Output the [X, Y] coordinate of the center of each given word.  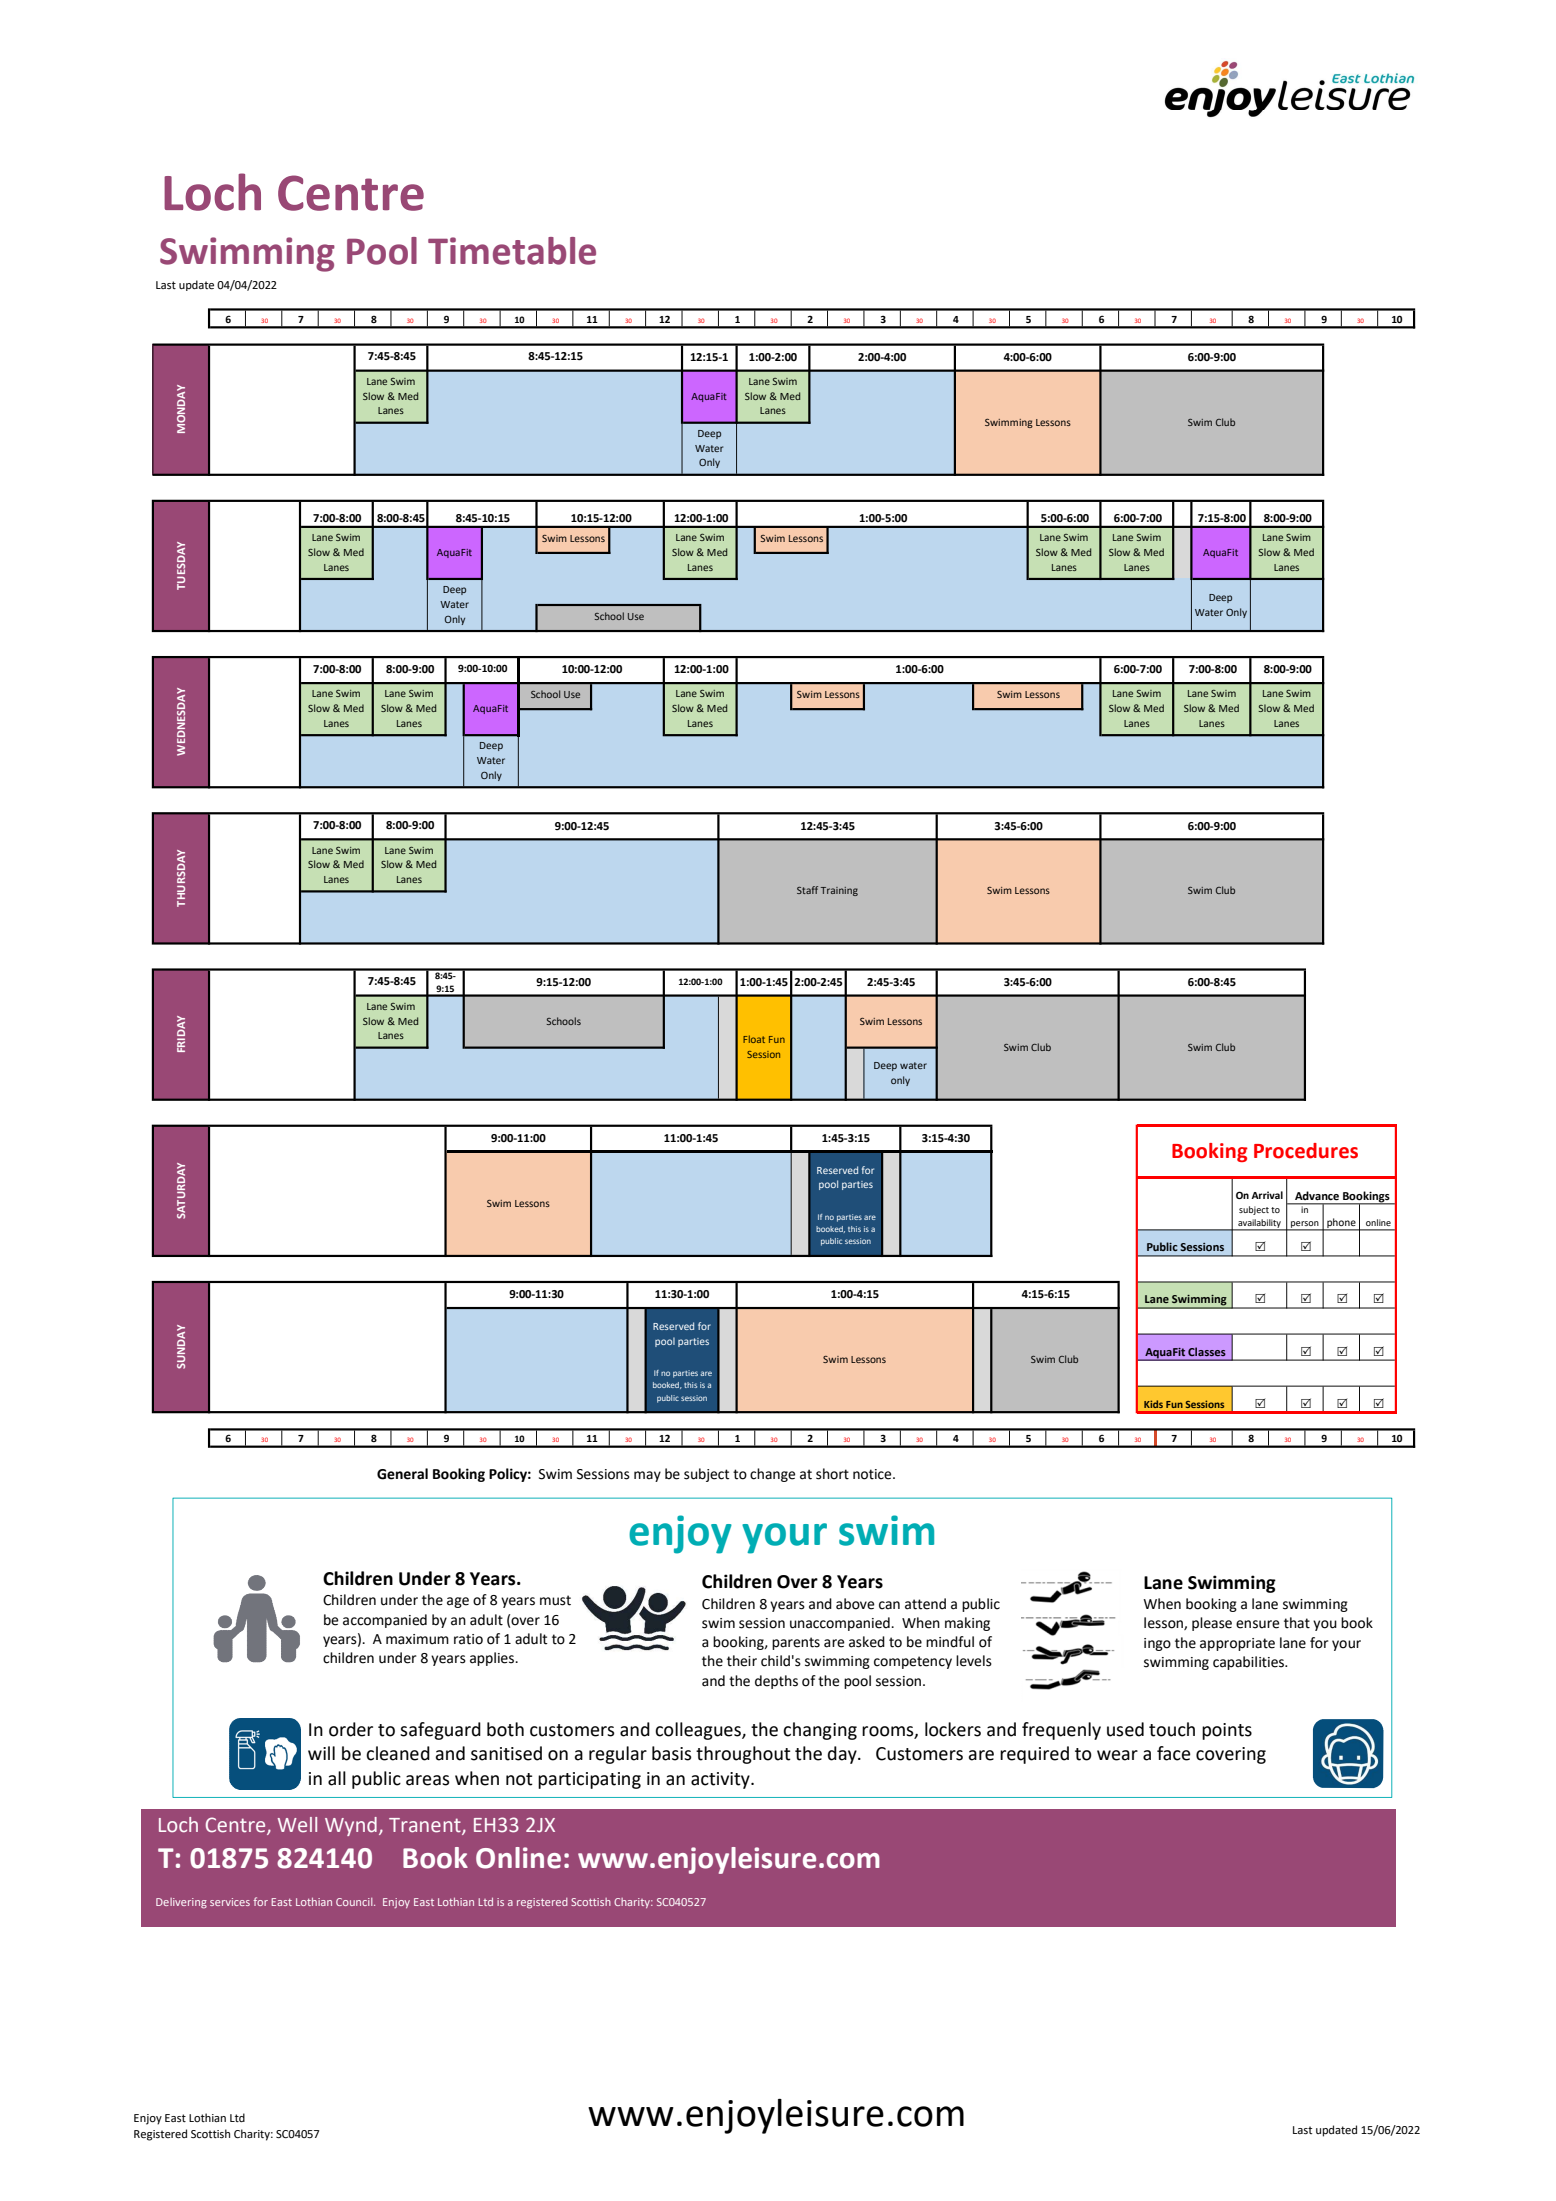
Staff [807, 890]
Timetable [512, 251]
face [1174, 1753]
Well [297, 1825]
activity [721, 1780]
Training [839, 891]
